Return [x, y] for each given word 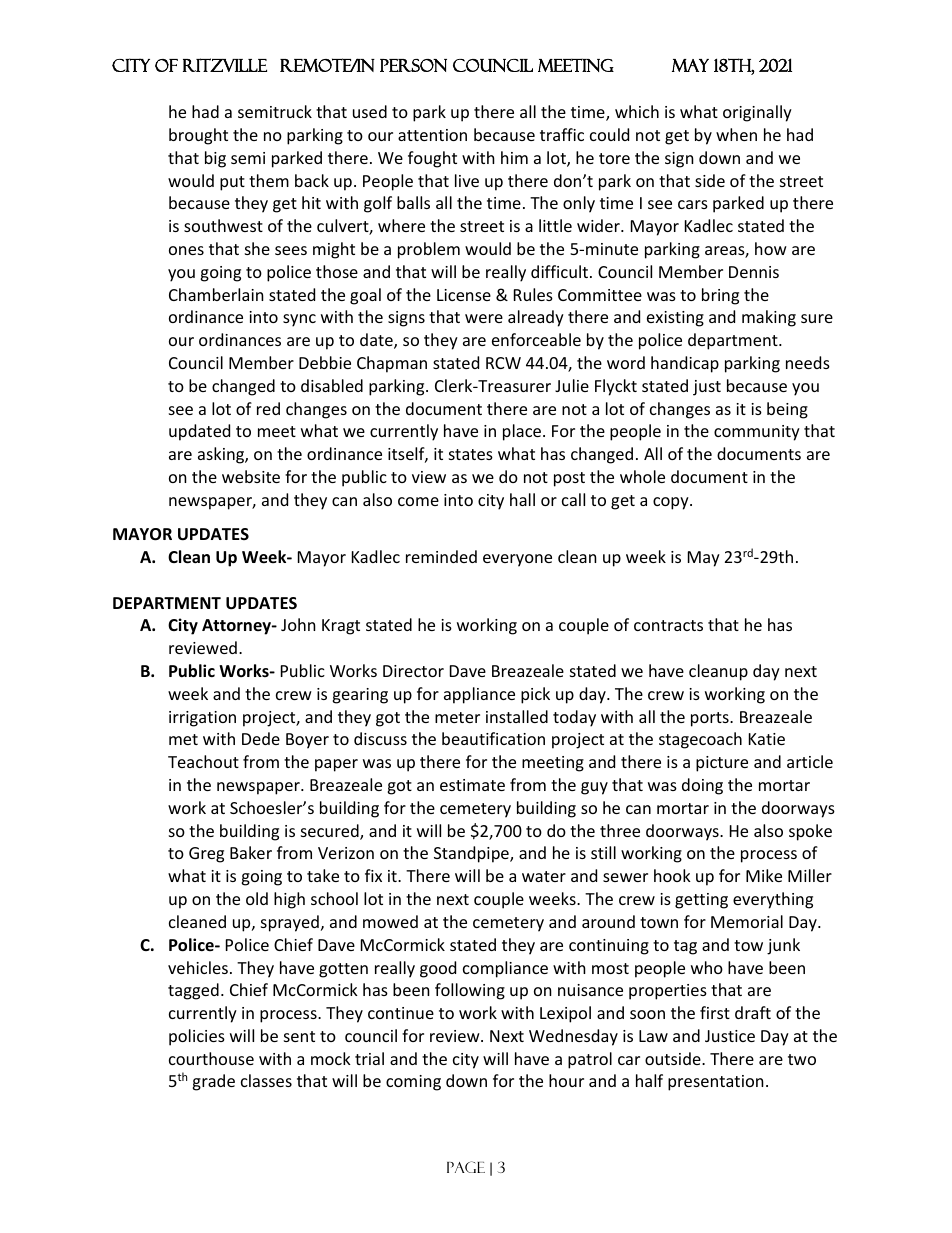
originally [757, 113]
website [251, 476]
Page [466, 1167]
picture [722, 764]
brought [198, 136]
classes [266, 1080]
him [514, 157]
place [523, 432]
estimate [472, 785]
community [757, 433]
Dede [261, 738]
